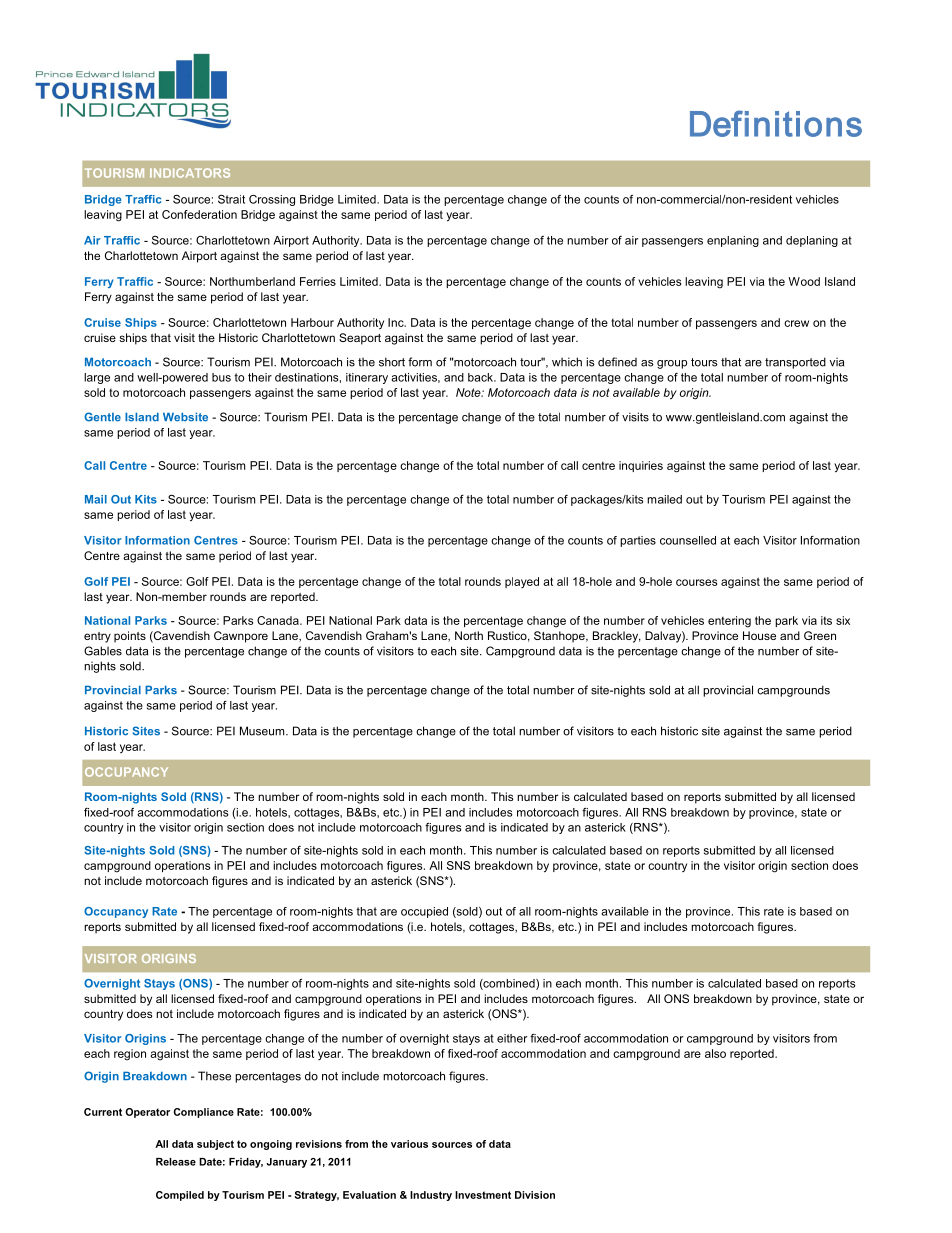  Describe the element at coordinates (715, 1053) in the page. I see `also` at that location.
